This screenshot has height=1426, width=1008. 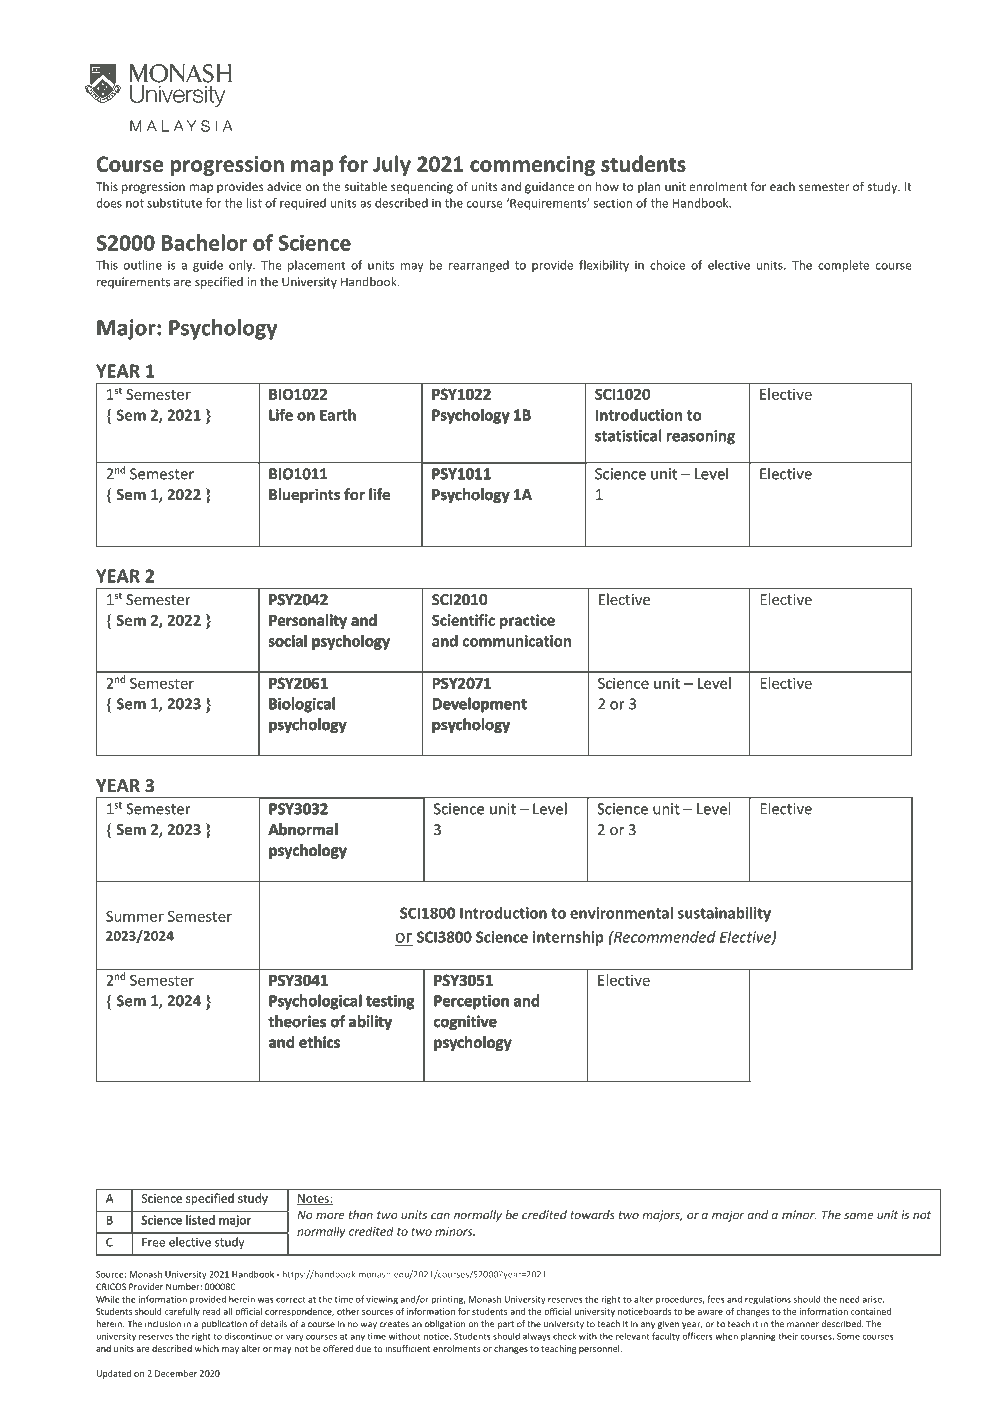 What do you see at coordinates (506, 1325) in the screenshot?
I see `part` at bounding box center [506, 1325].
